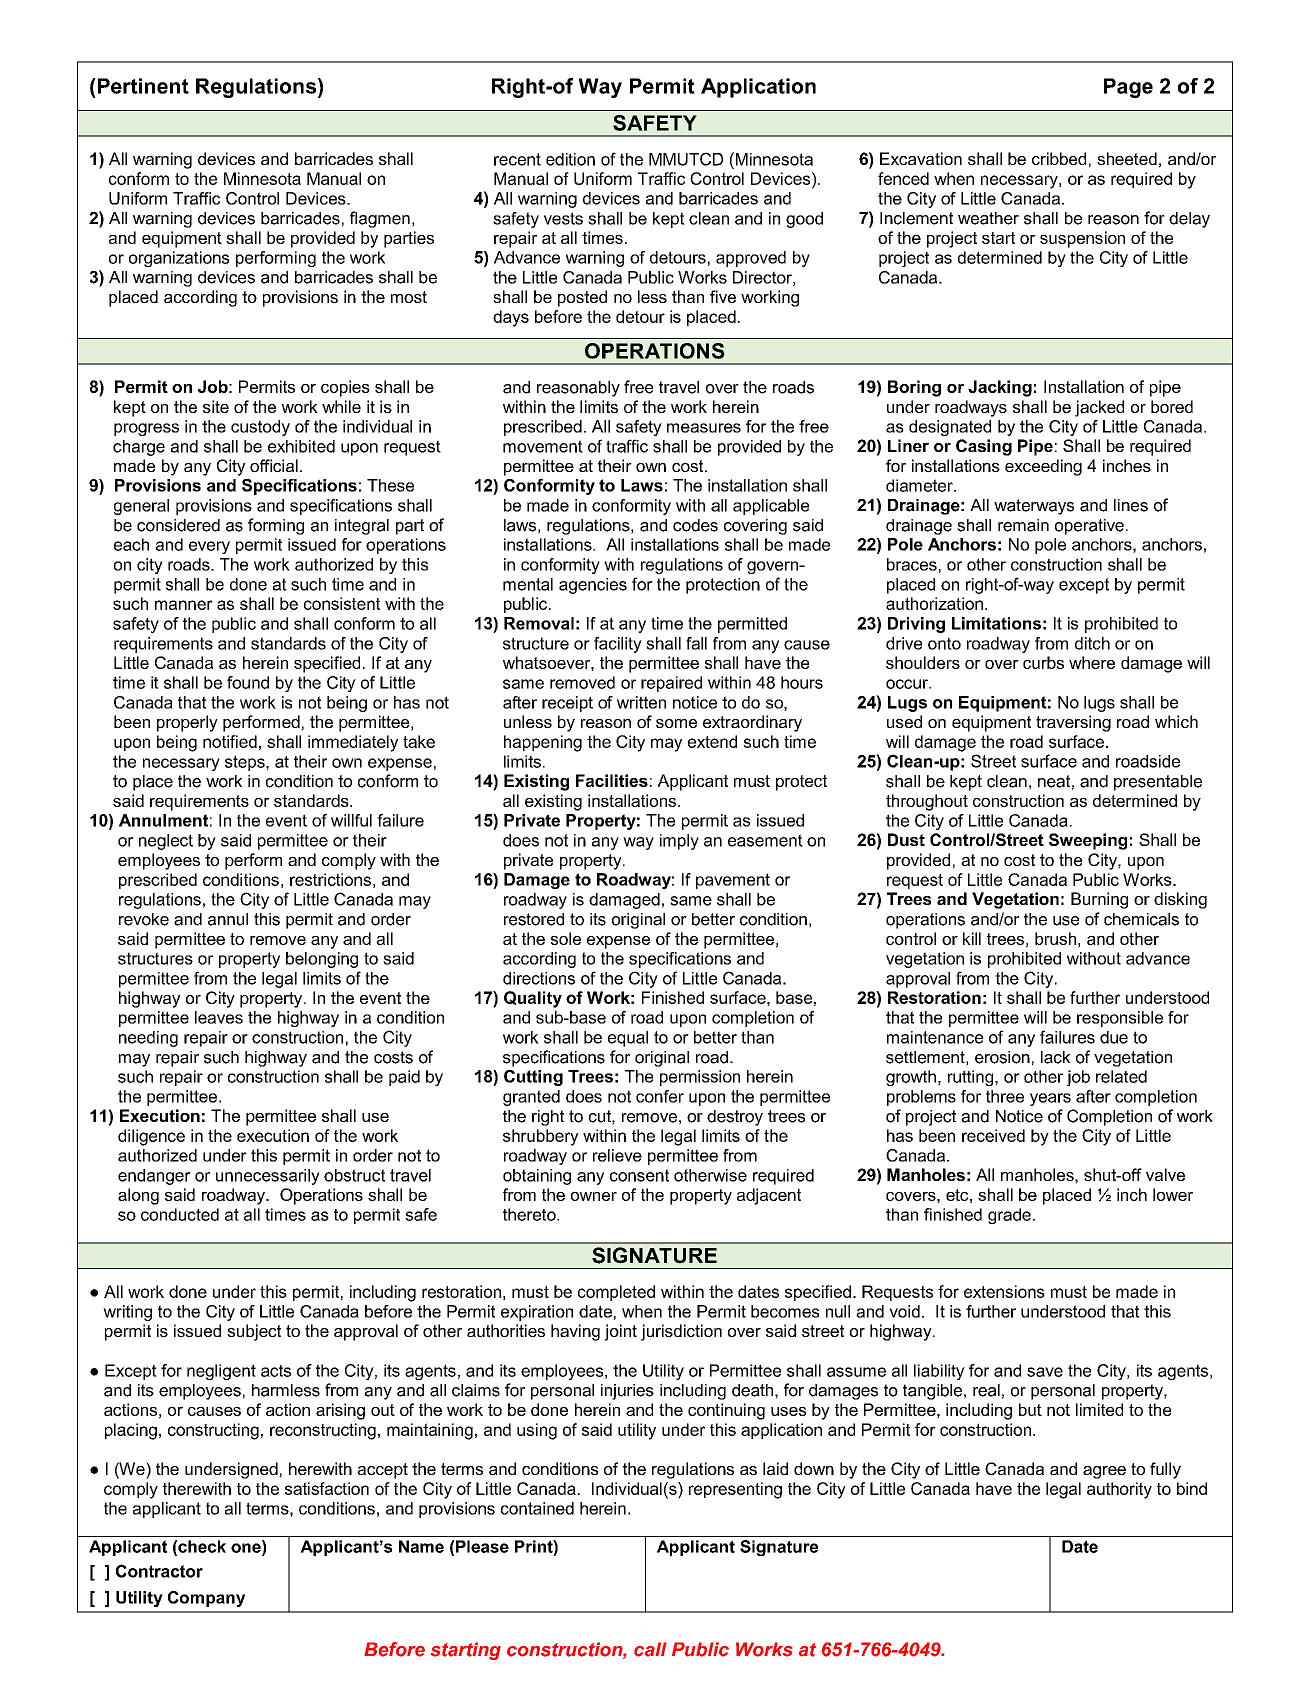 Image resolution: width=1310 pixels, height=1696 pixels. I want to click on leaves, so click(219, 1017).
